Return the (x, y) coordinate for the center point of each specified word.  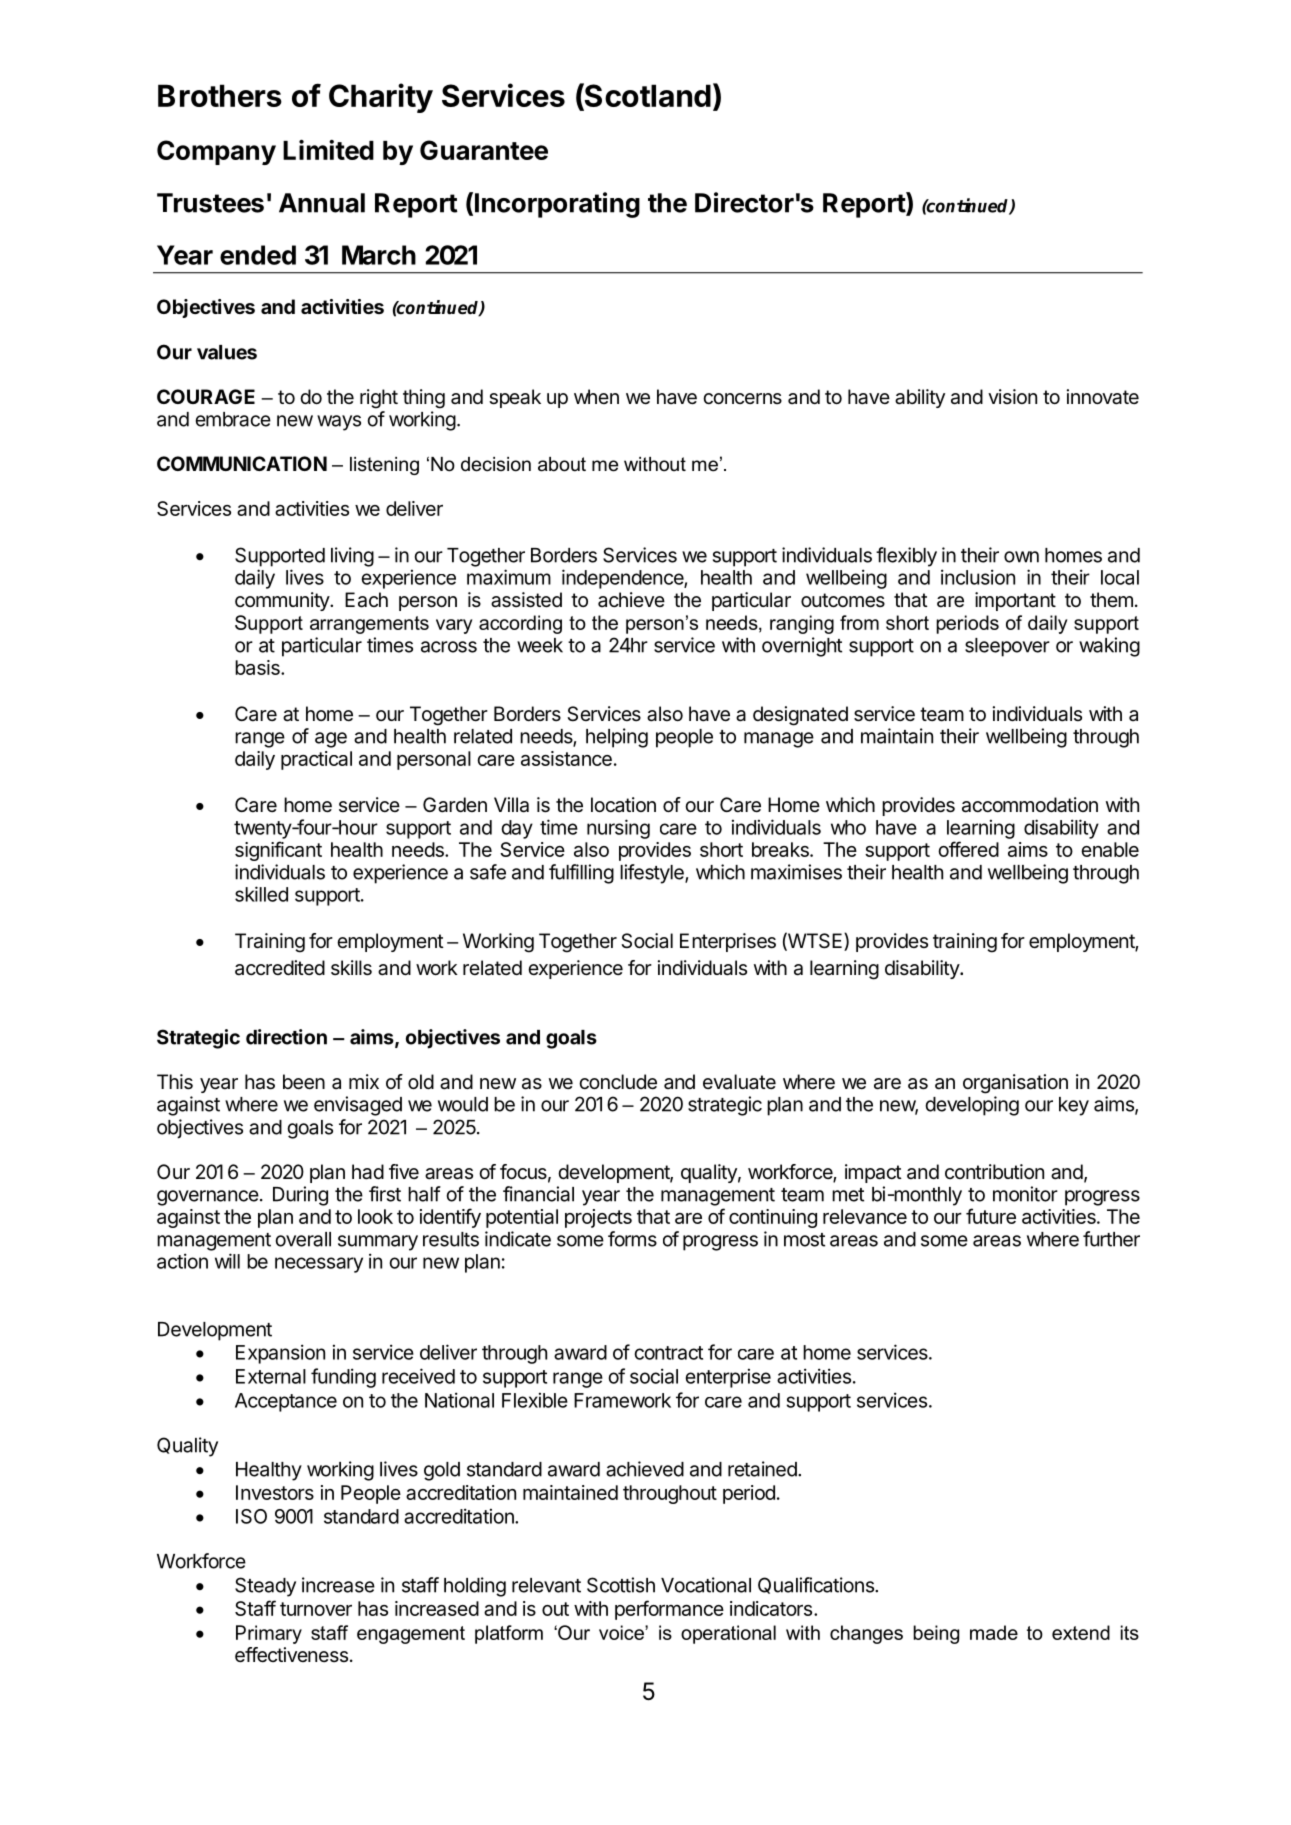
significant (278, 851)
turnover (316, 1609)
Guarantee (484, 150)
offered (968, 849)
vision (1012, 396)
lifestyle (653, 874)
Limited (328, 150)
